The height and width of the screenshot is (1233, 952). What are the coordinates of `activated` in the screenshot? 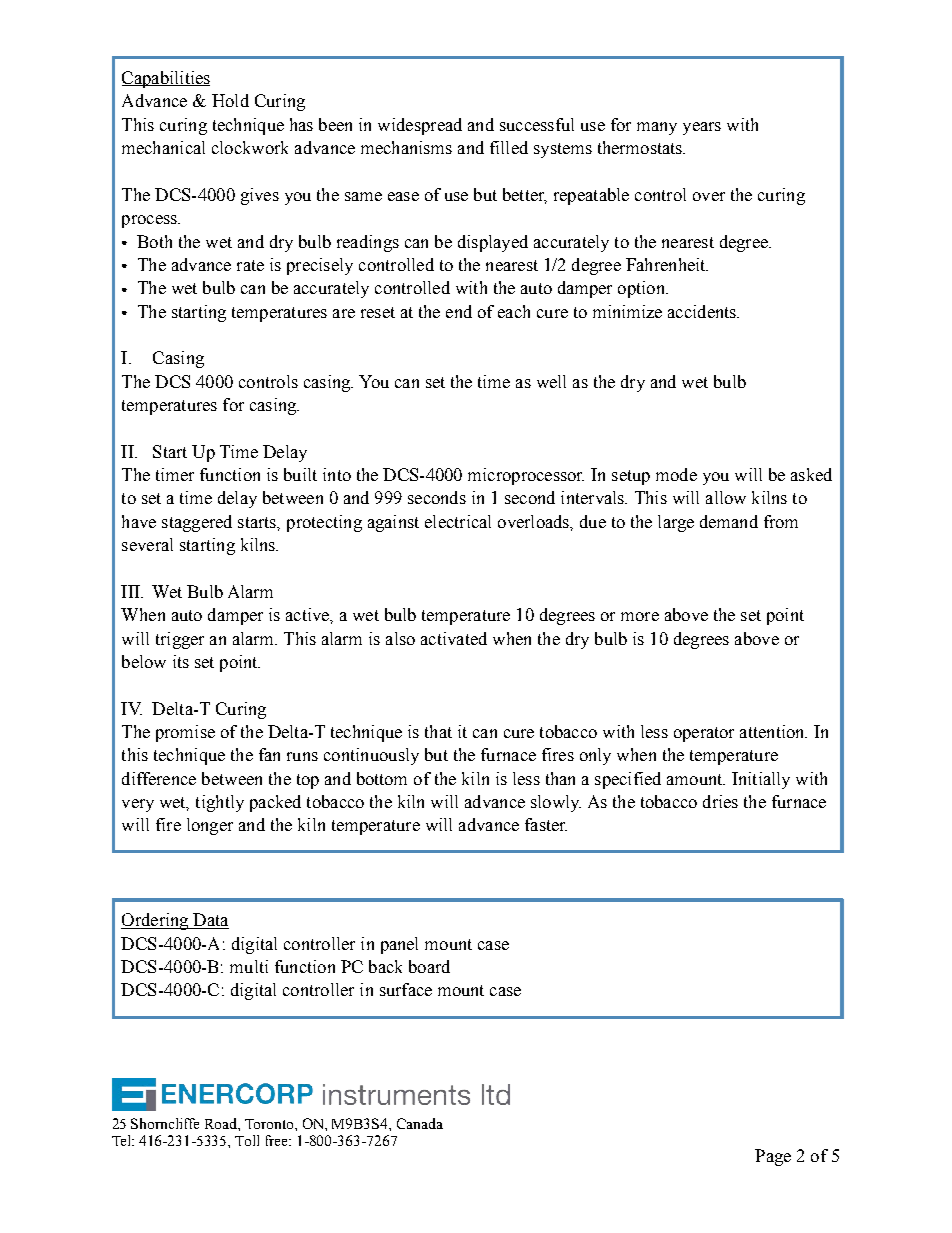 It's located at (454, 638).
